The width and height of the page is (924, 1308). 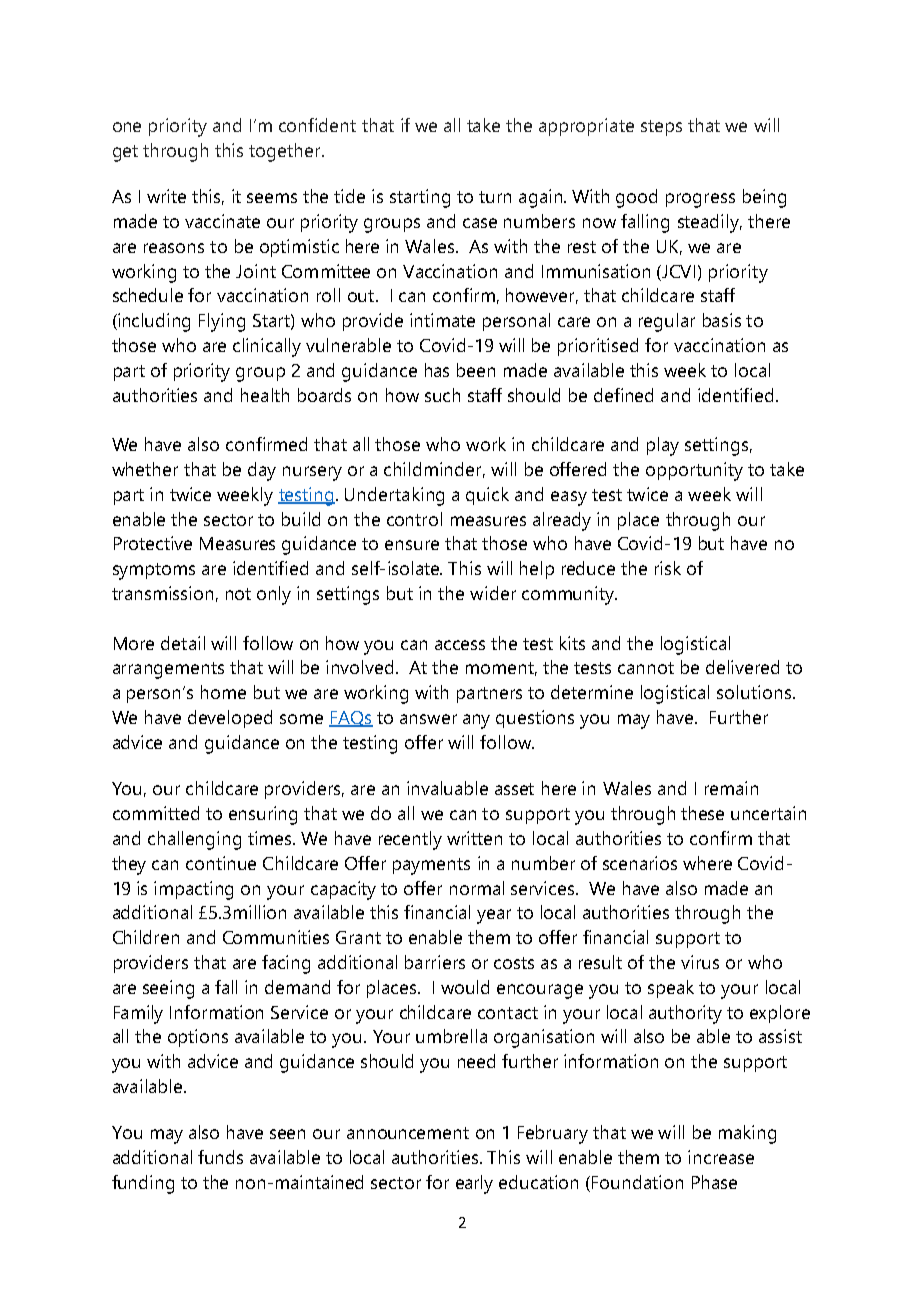 I want to click on access, so click(x=460, y=645).
